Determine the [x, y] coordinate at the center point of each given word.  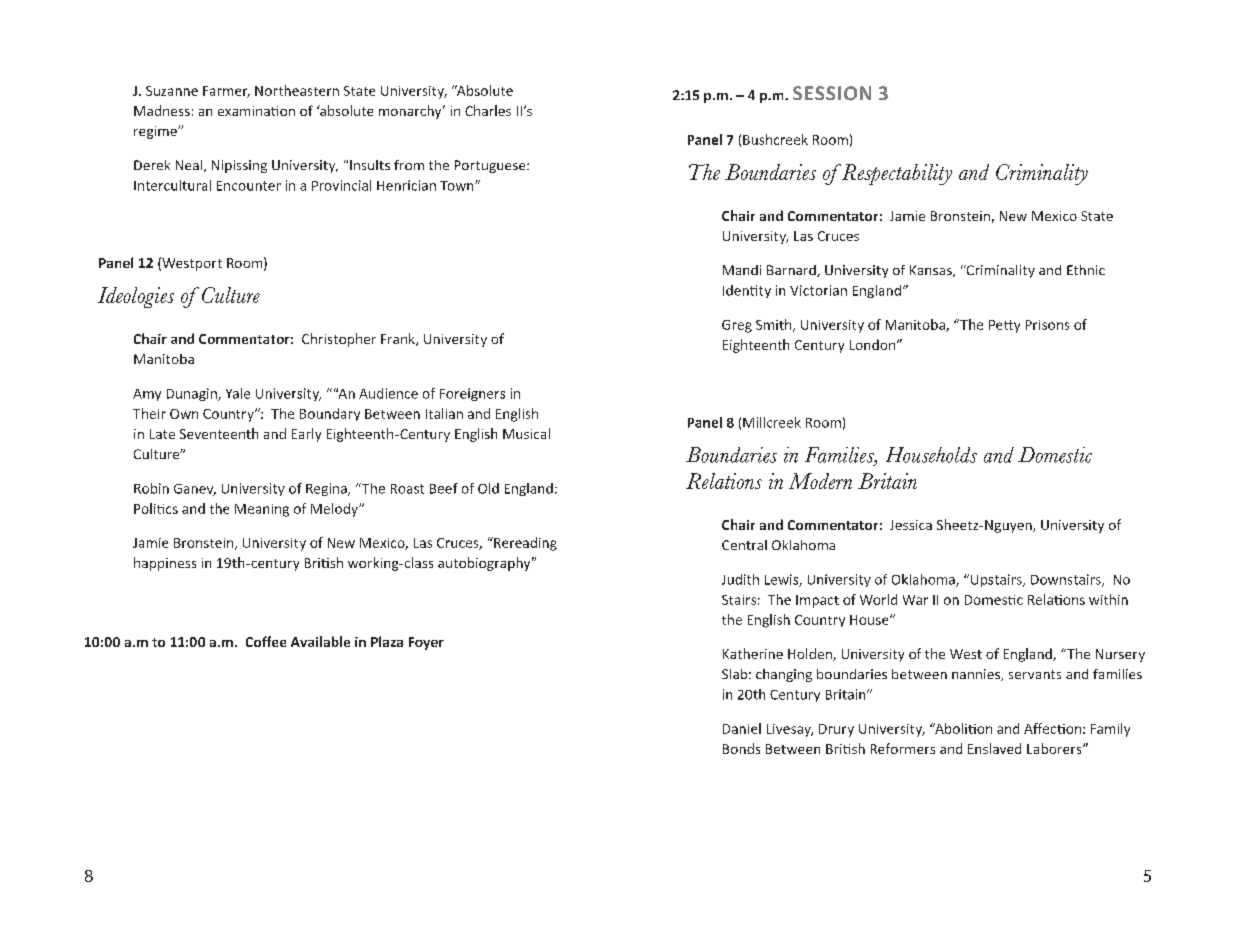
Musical [526, 433]
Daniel [742, 728]
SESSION [832, 93]
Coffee [266, 641]
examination [256, 111]
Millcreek [772, 422]
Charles [488, 110]
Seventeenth [219, 433]
